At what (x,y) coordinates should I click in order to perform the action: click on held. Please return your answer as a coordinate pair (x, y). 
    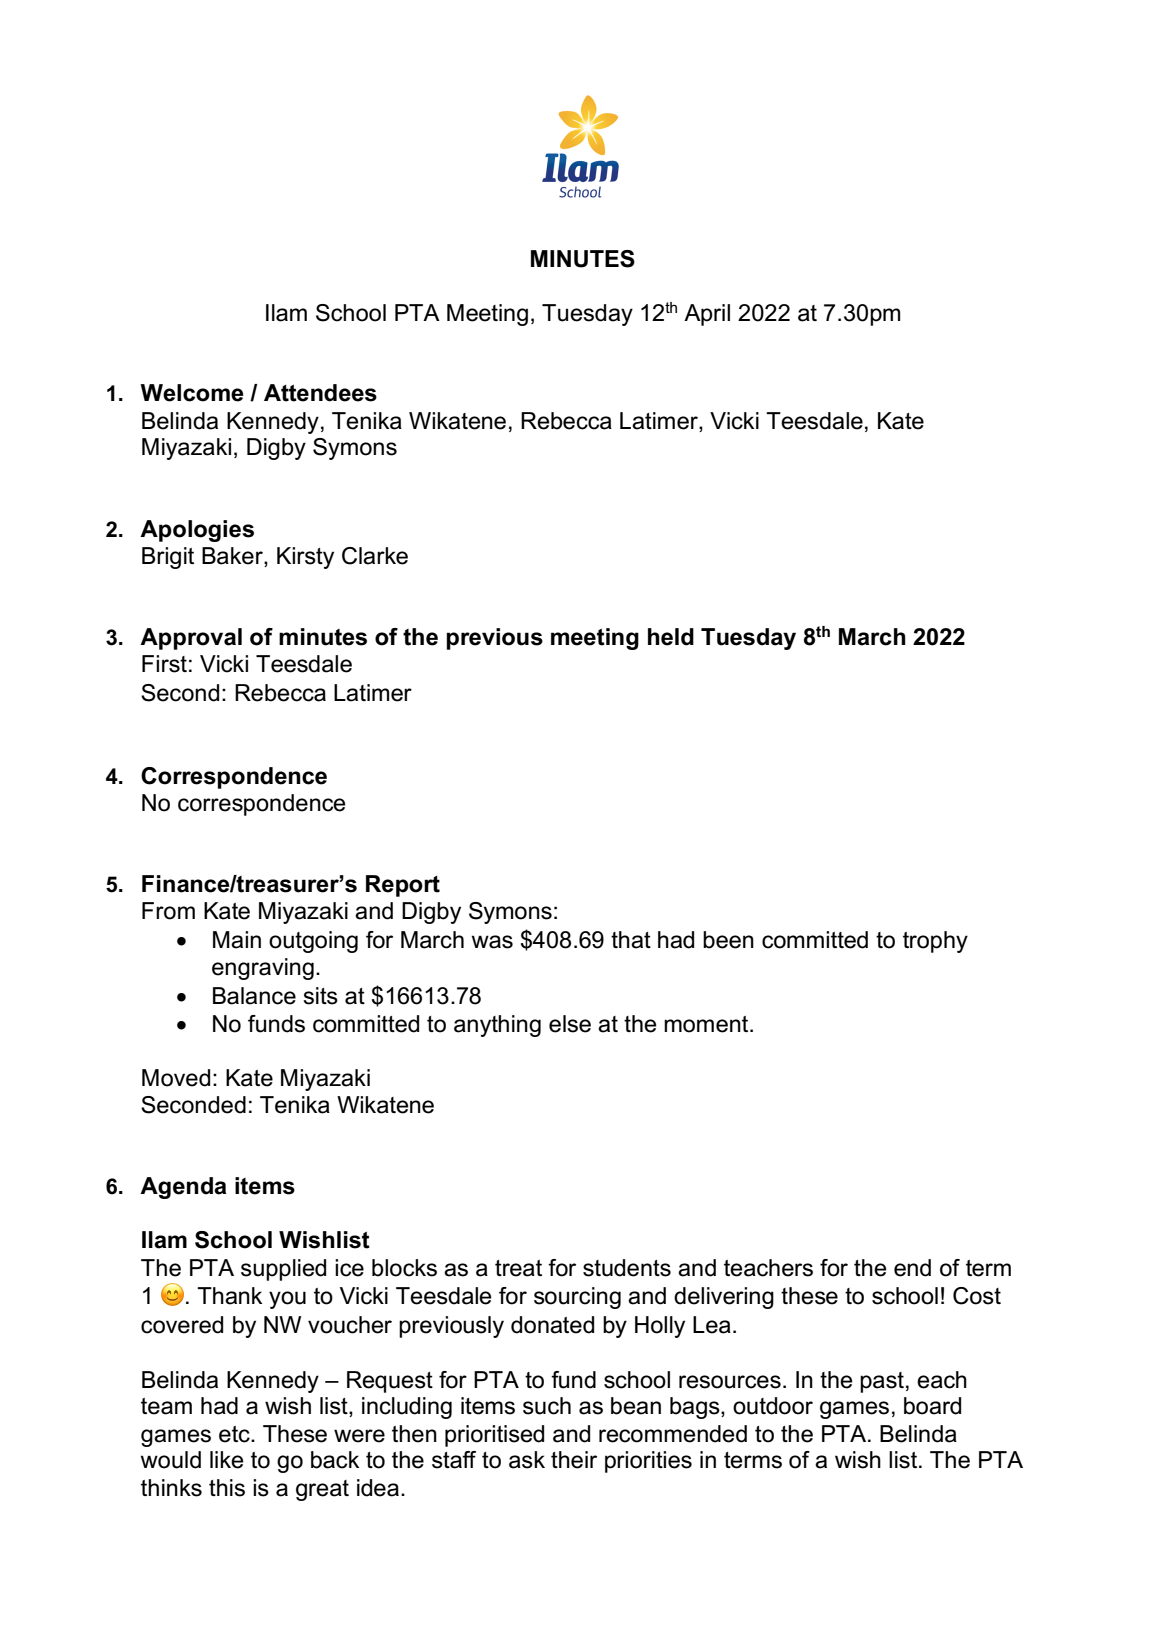
    Looking at the image, I should click on (671, 637).
